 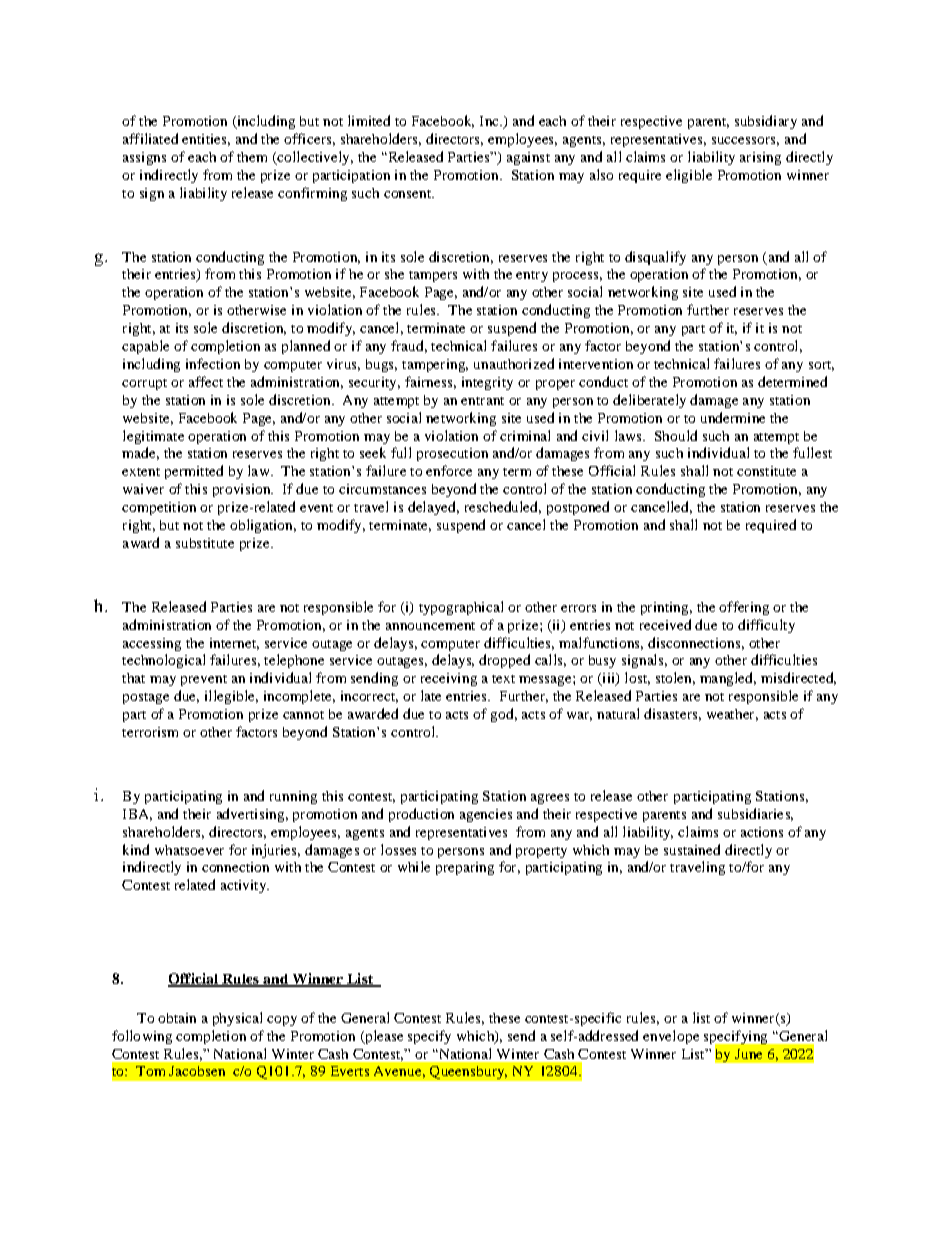 What do you see at coordinates (461, 608) in the image?
I see `typographical` at bounding box center [461, 608].
